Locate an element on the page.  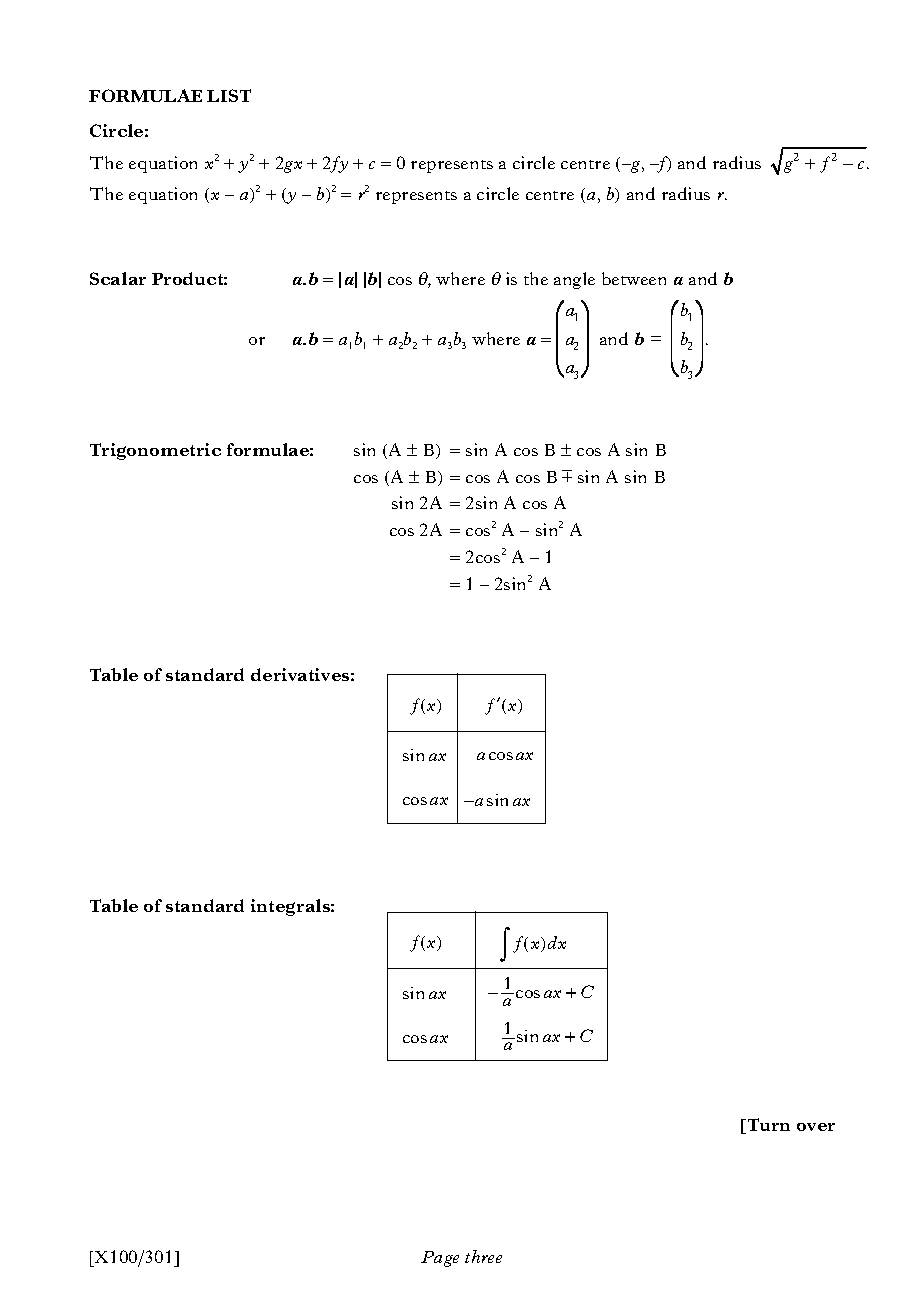
Scalar is located at coordinates (118, 278).
